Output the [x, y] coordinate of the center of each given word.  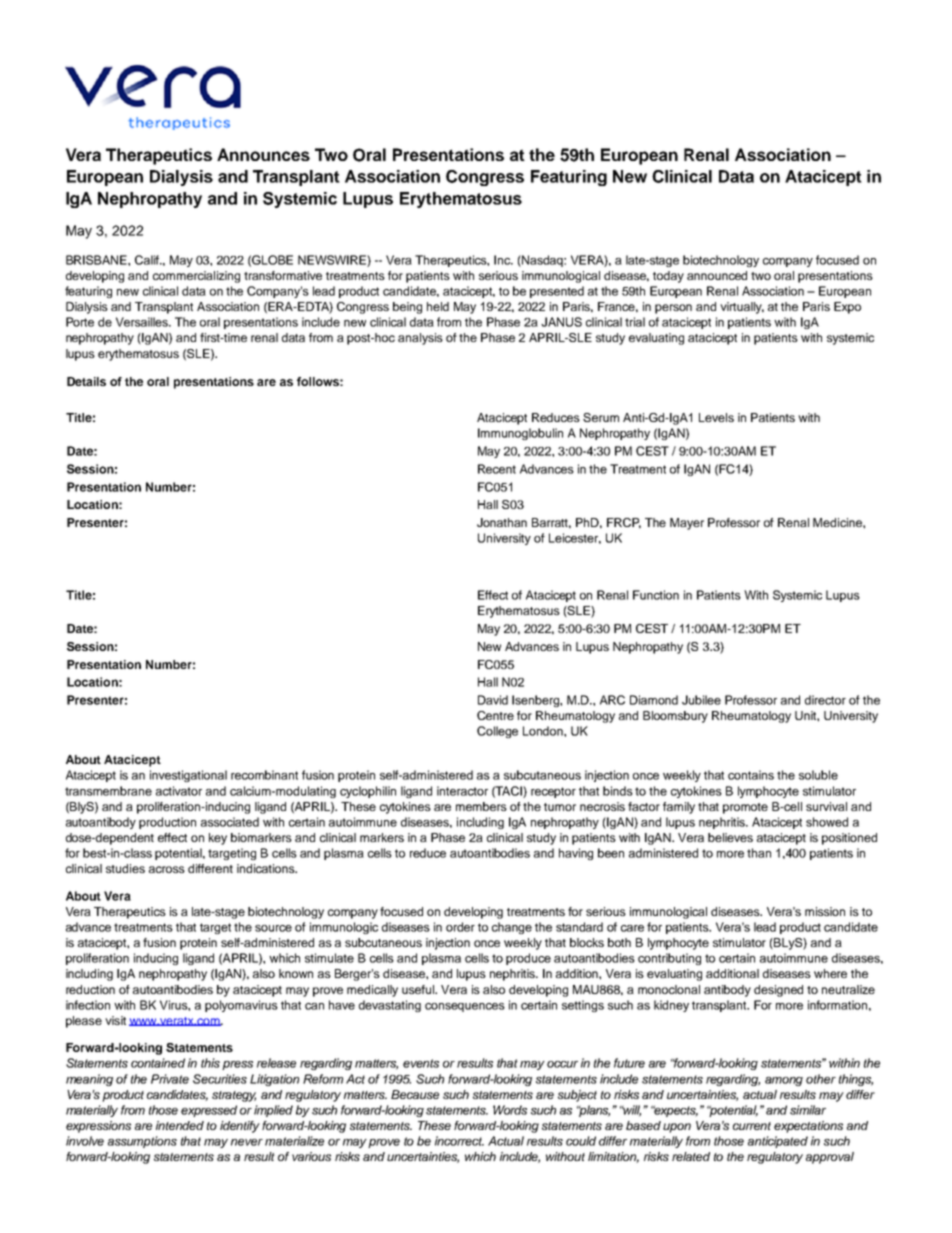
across [167, 869]
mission [825, 911]
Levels [716, 417]
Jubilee [701, 700]
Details [86, 381]
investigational [188, 776]
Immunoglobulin [520, 434]
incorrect [459, 1141]
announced [717, 275]
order [460, 927]
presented [557, 292]
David [493, 700]
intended [180, 1125]
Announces [263, 154]
